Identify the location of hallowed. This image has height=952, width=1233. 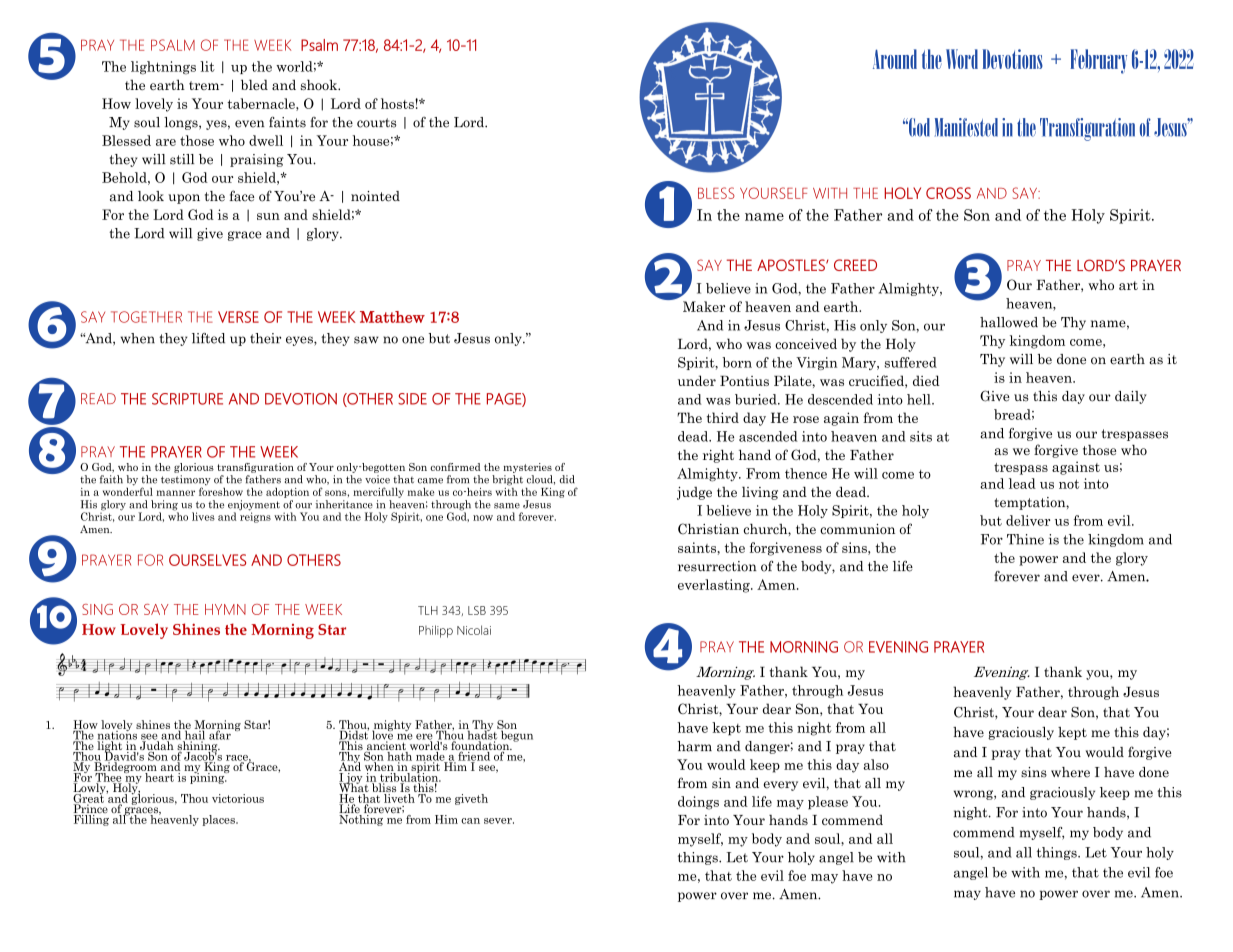
(1009, 322).
